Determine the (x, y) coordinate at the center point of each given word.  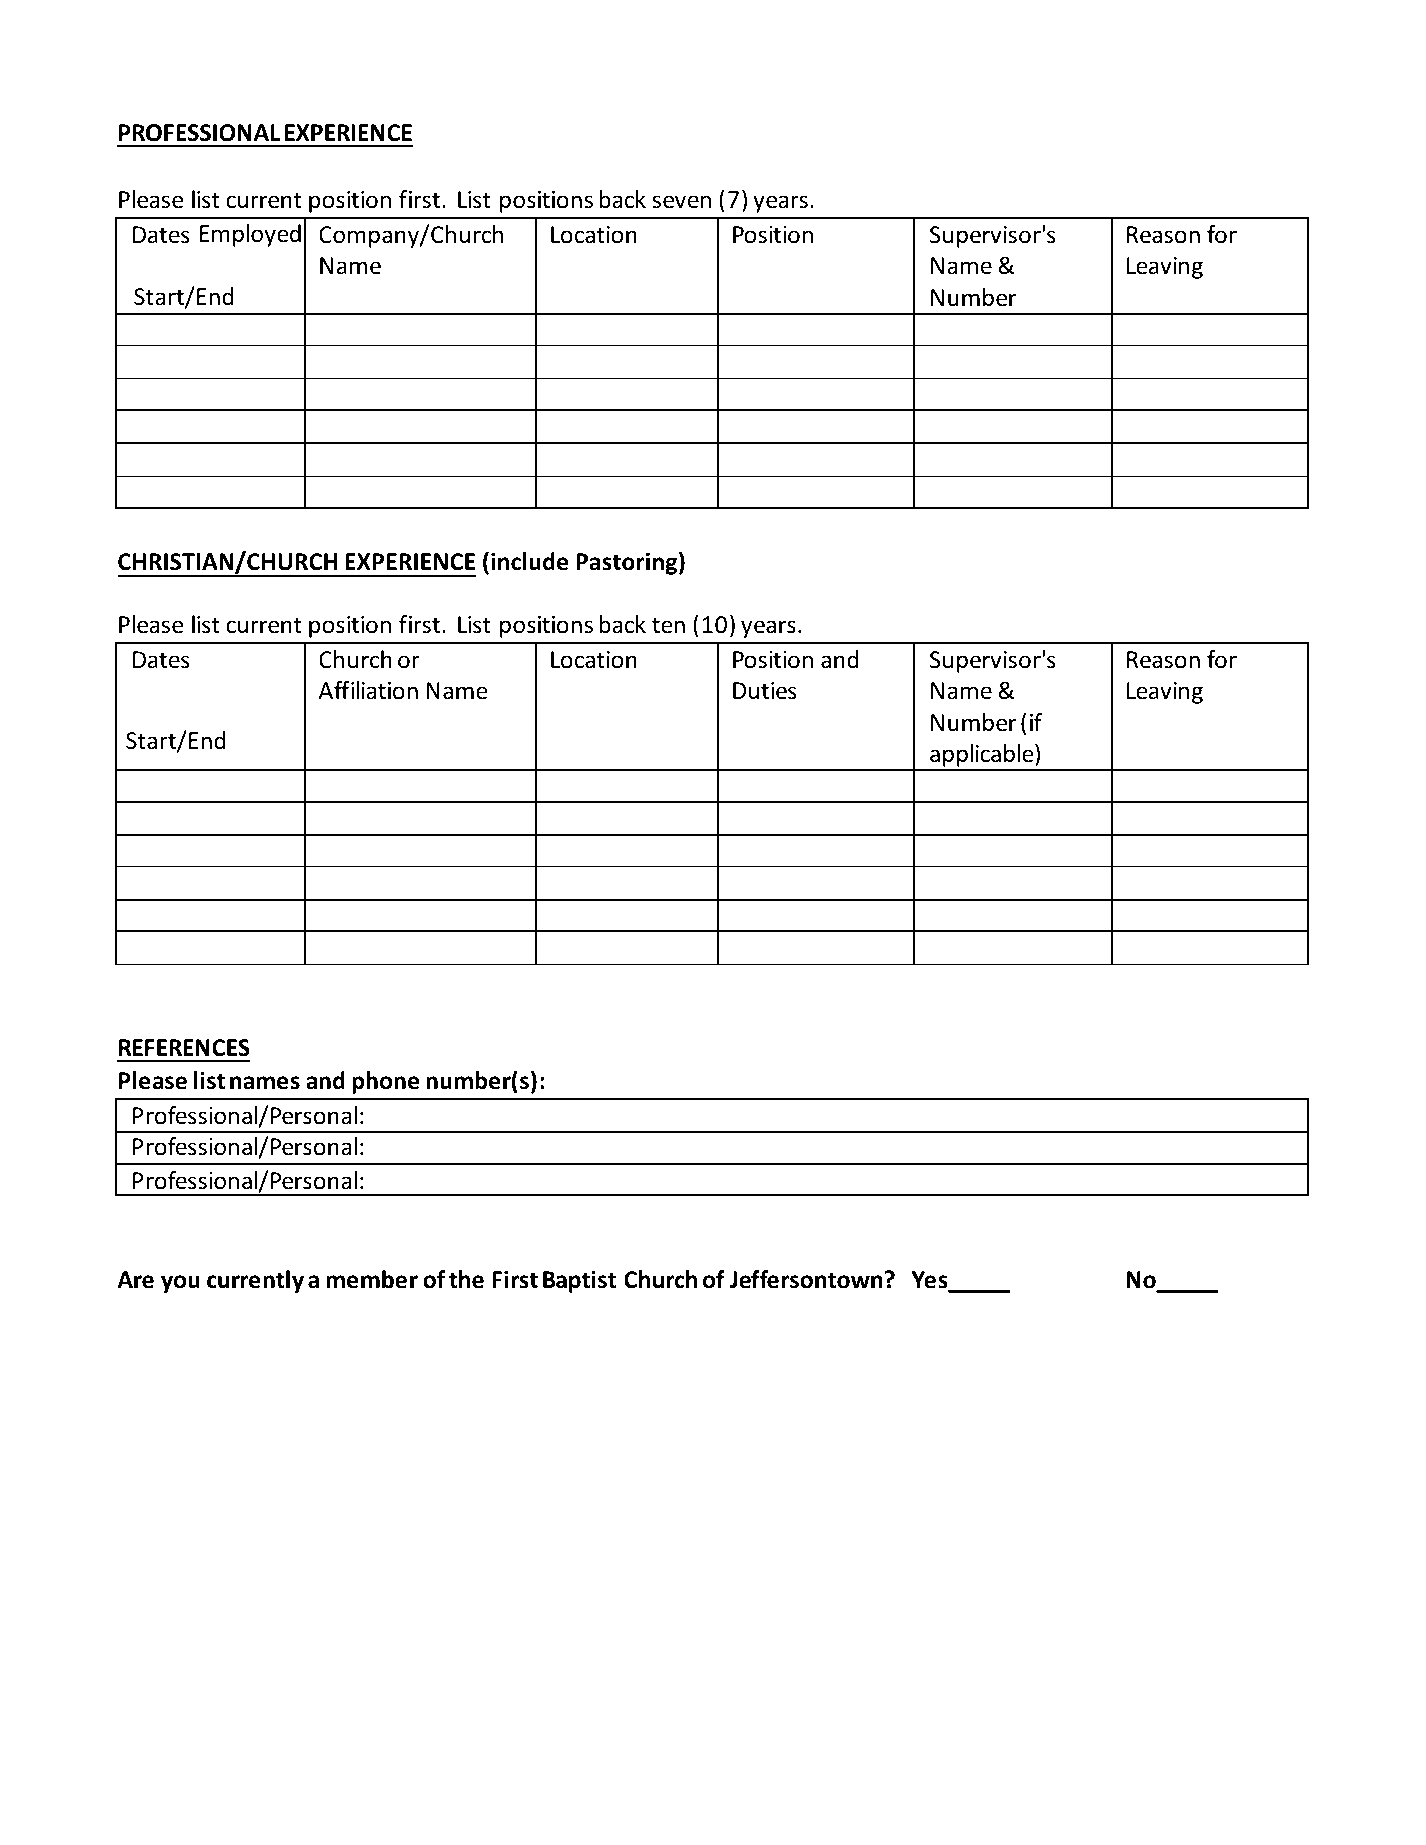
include (529, 561)
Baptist (579, 1281)
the (466, 1279)
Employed (250, 235)
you (180, 1284)
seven (682, 202)
